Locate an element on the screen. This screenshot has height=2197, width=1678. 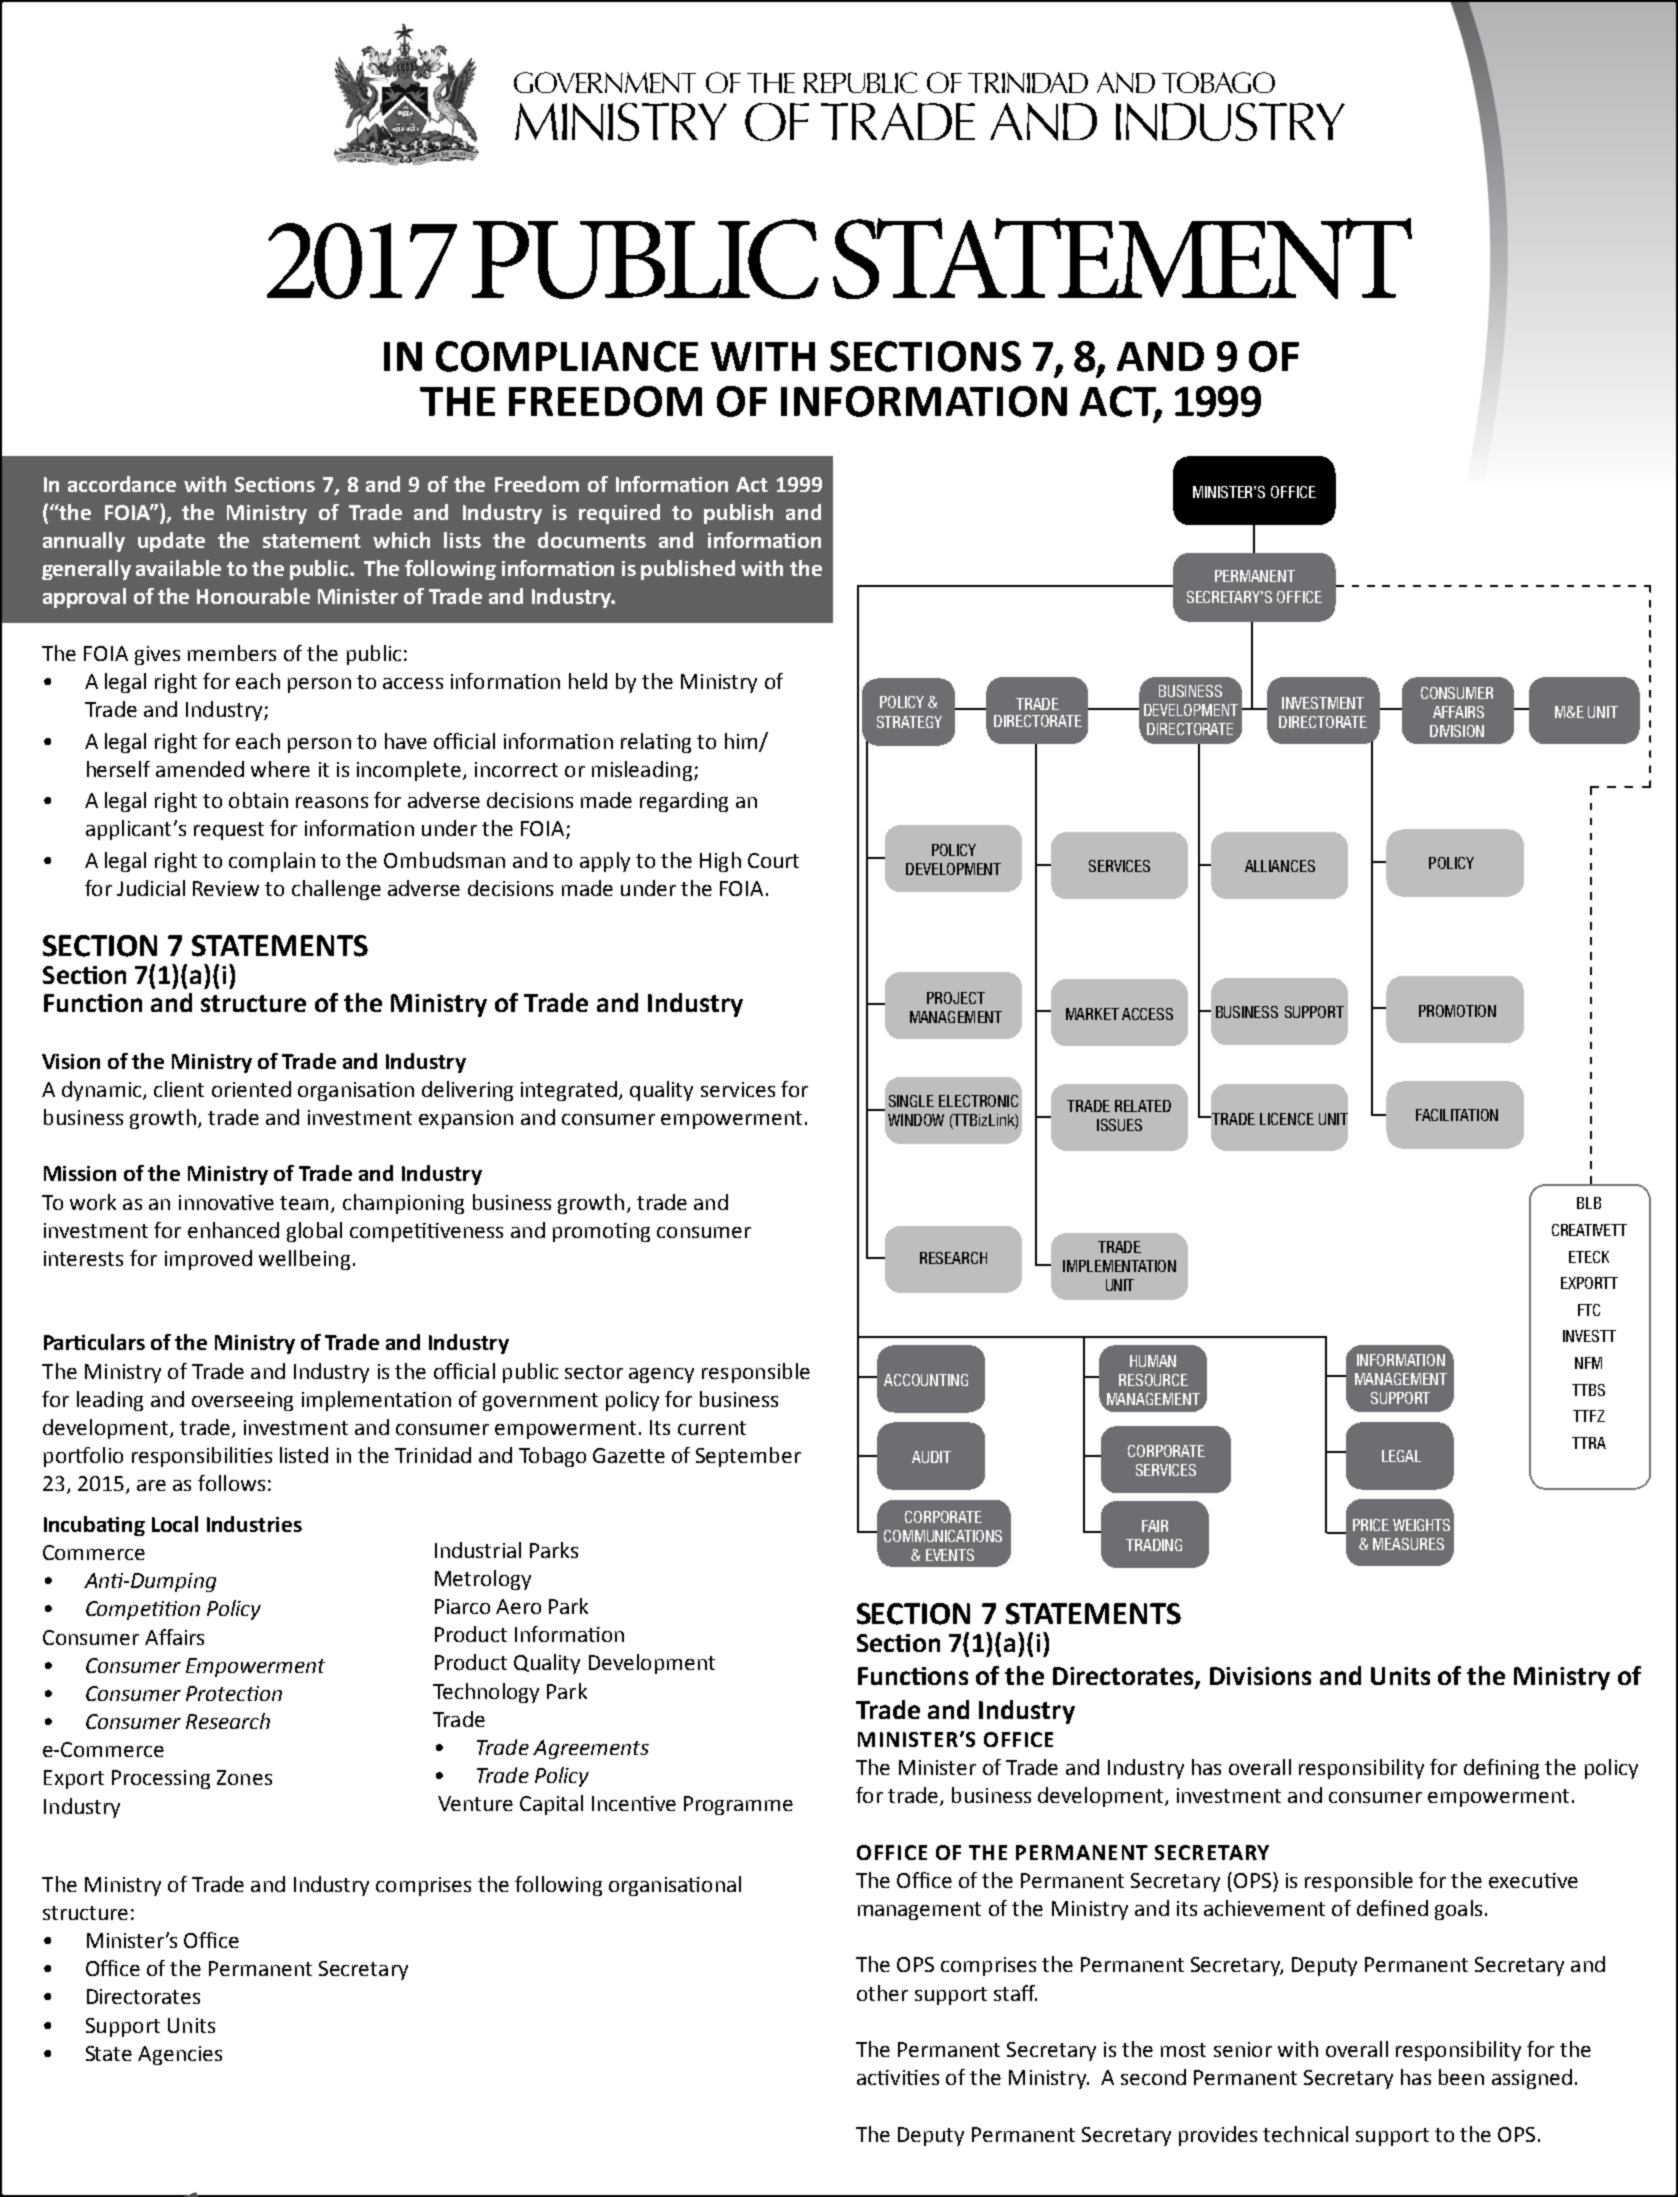
FTC is located at coordinates (1589, 1310).
